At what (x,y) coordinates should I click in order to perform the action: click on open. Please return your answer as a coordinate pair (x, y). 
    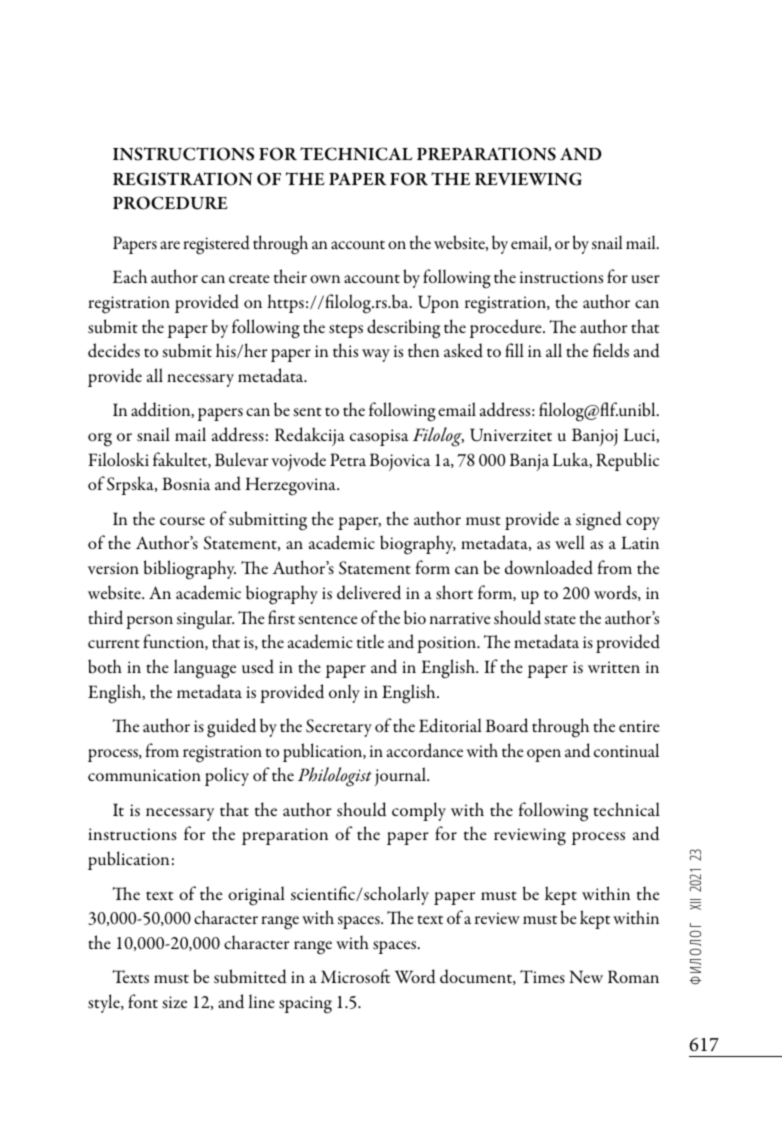
    Looking at the image, I should click on (544, 755).
